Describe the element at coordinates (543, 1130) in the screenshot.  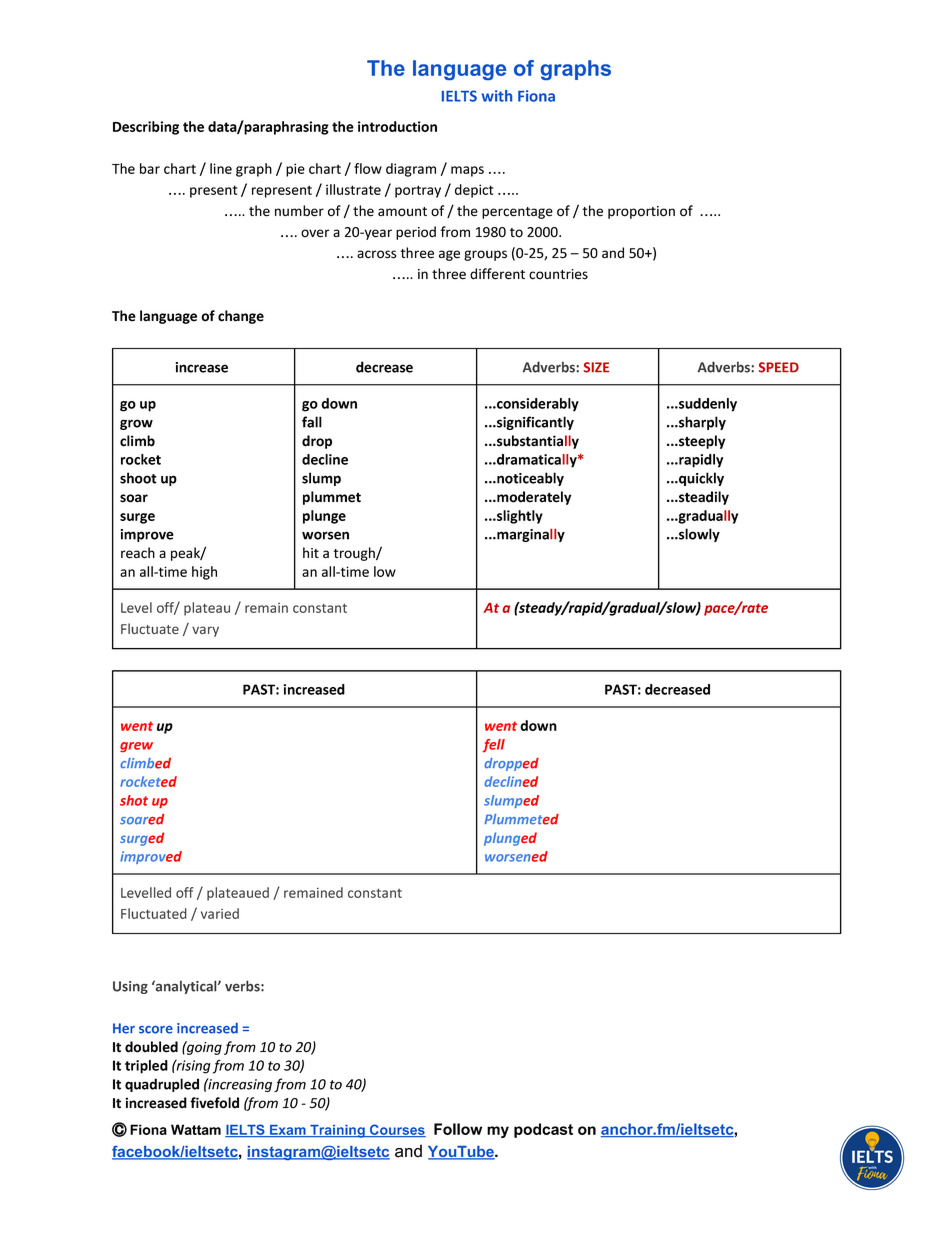
I see `podcast` at that location.
